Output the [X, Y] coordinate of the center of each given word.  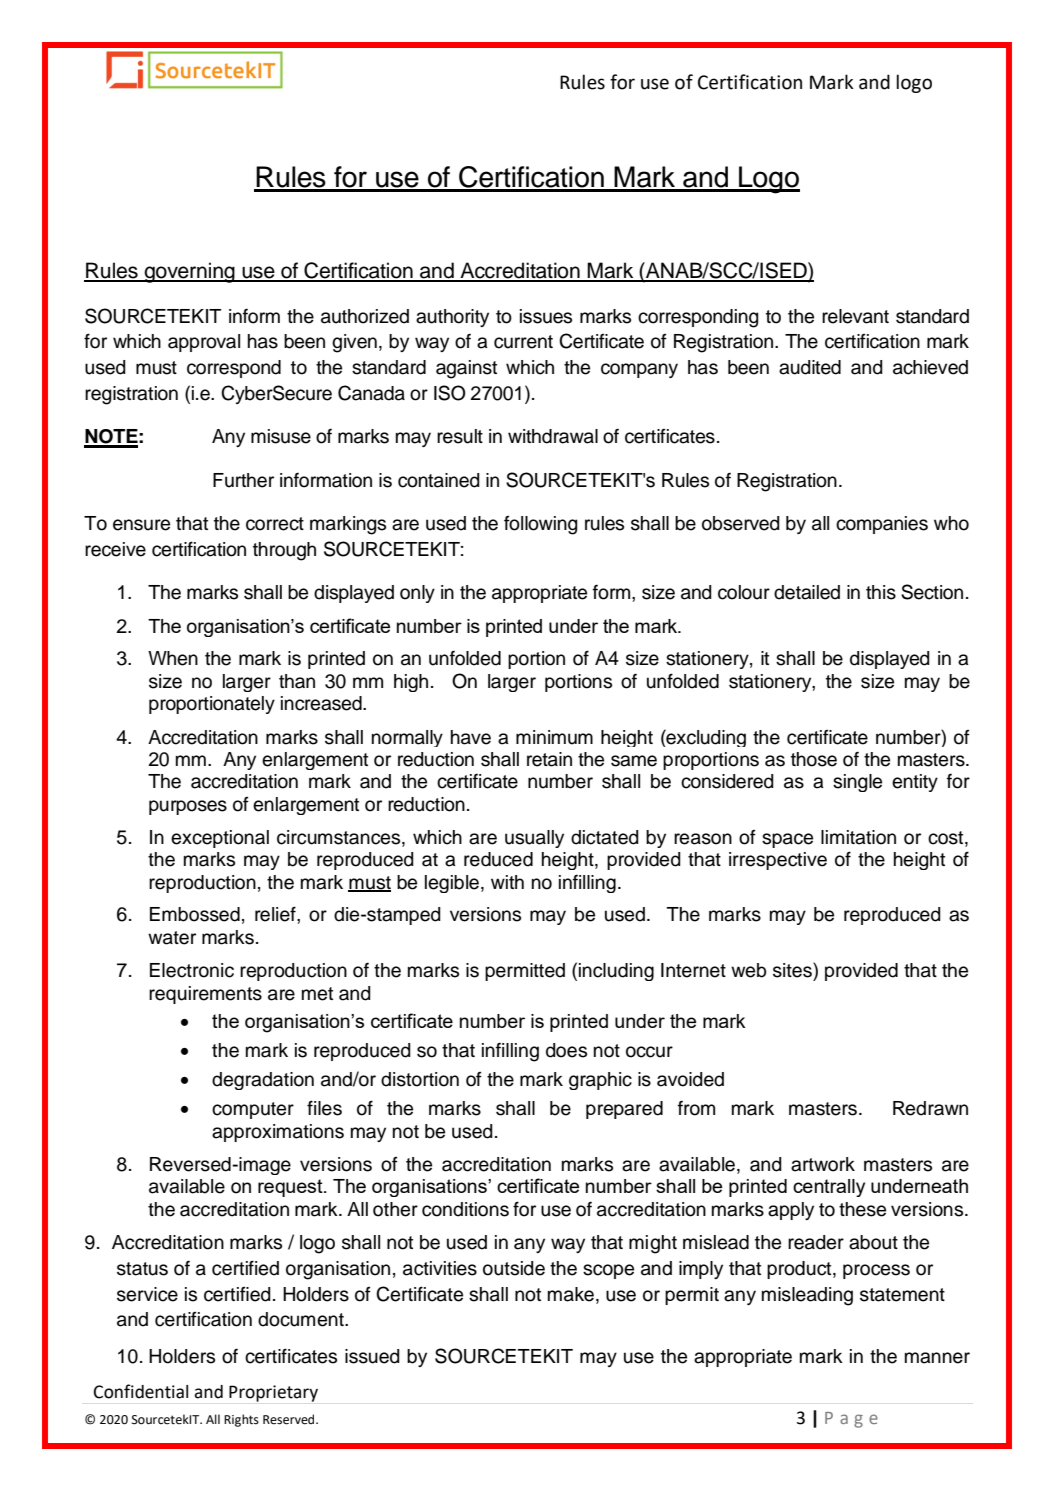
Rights [241, 1420]
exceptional [220, 839]
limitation [858, 837]
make [571, 1294]
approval [204, 343]
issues [546, 316]
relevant [855, 316]
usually [534, 839]
